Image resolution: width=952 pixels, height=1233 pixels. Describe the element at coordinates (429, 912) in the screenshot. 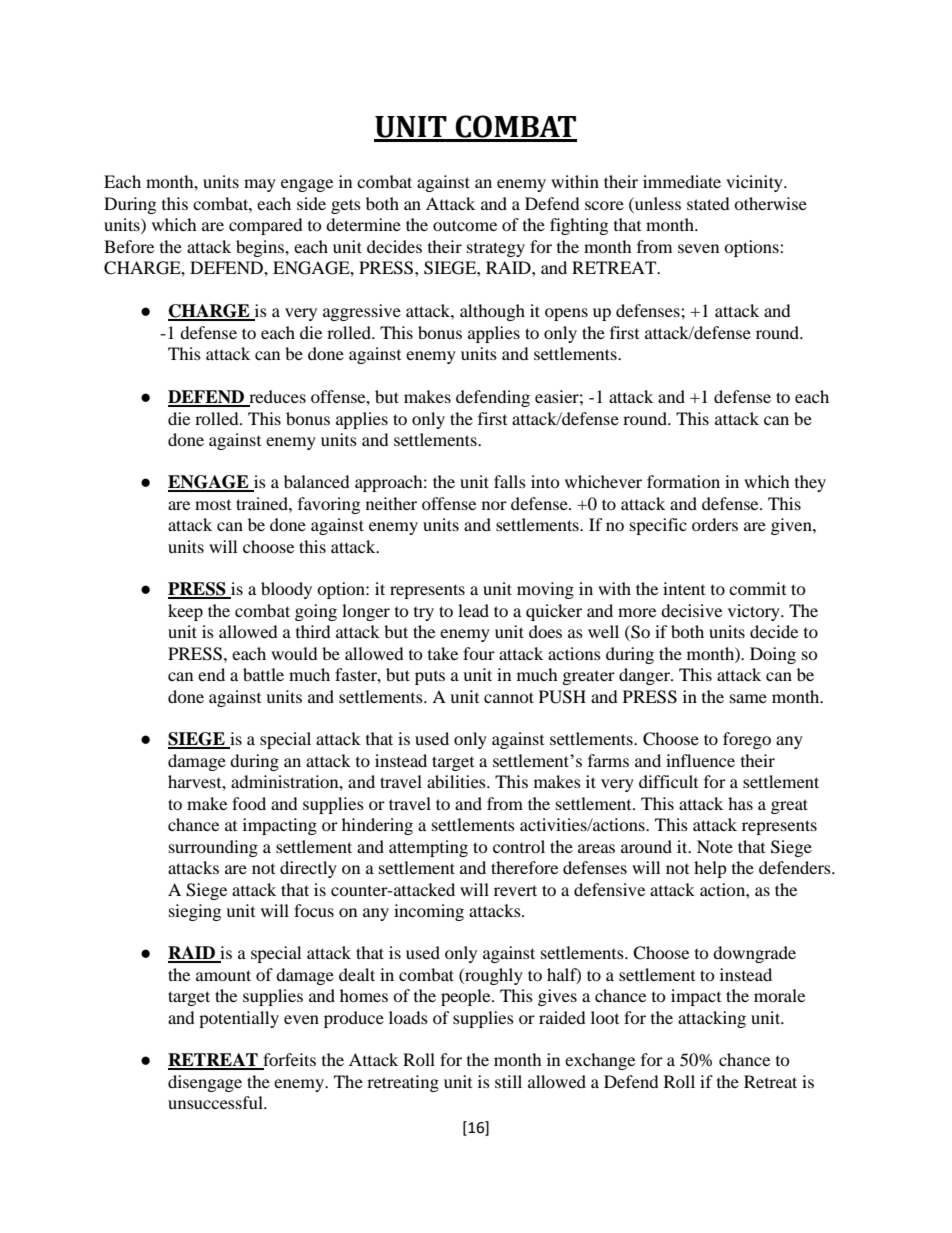

I see `incoming` at that location.
